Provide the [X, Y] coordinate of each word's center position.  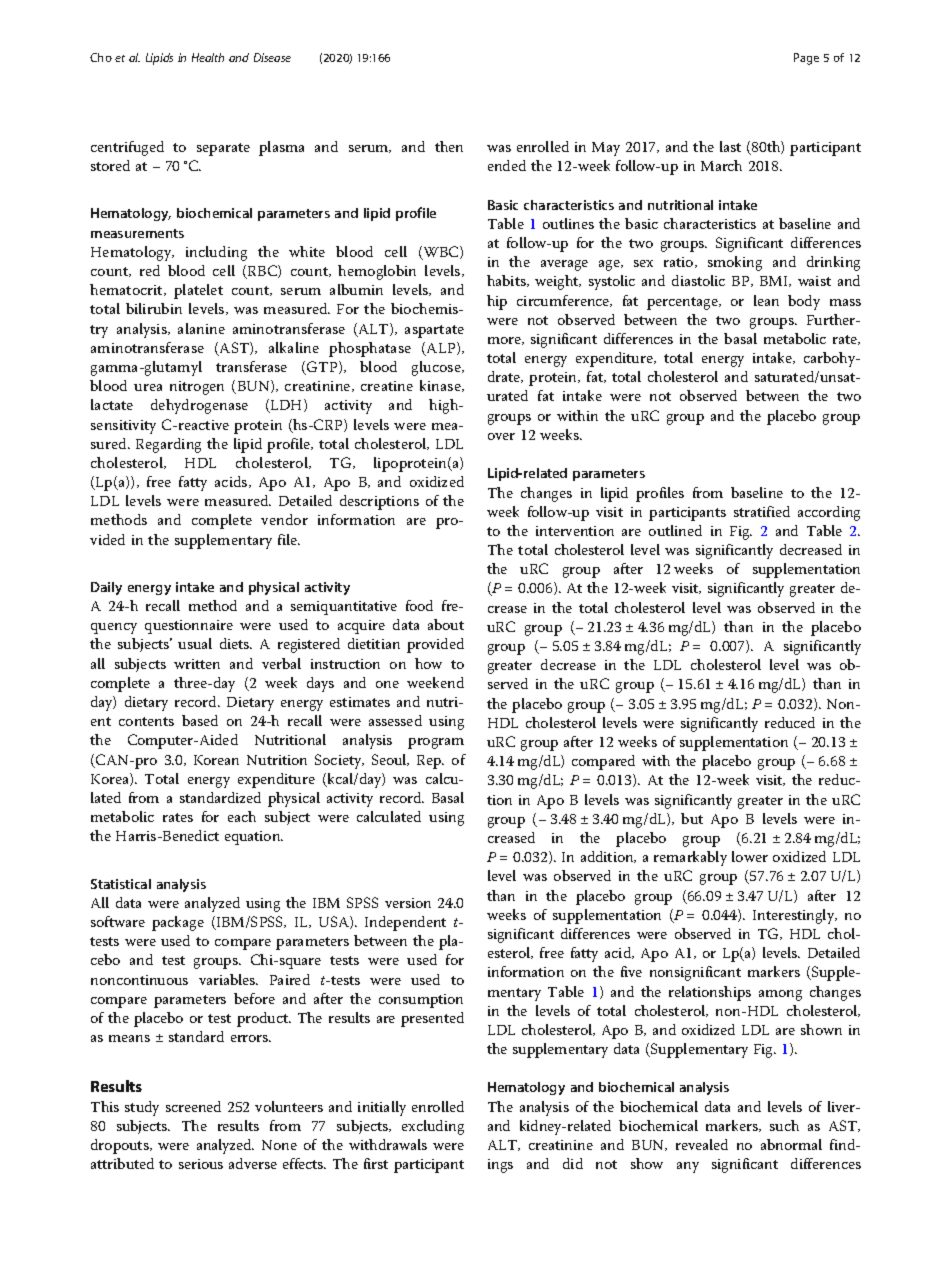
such [784, 1125]
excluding [433, 1127]
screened [193, 1106]
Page [806, 59]
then [449, 146]
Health [208, 57]
